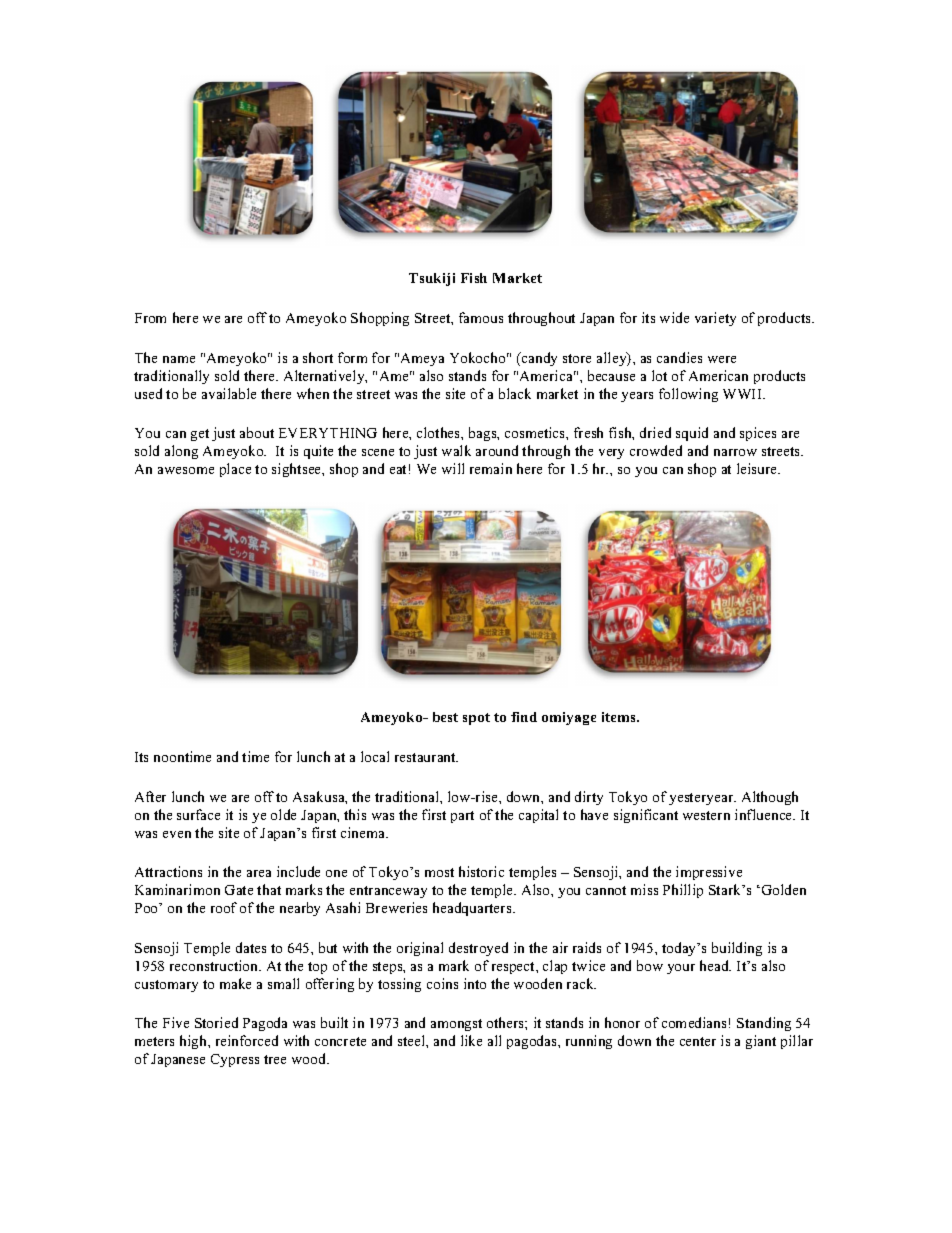  What do you see at coordinates (481, 317) in the screenshot?
I see `famous` at bounding box center [481, 317].
